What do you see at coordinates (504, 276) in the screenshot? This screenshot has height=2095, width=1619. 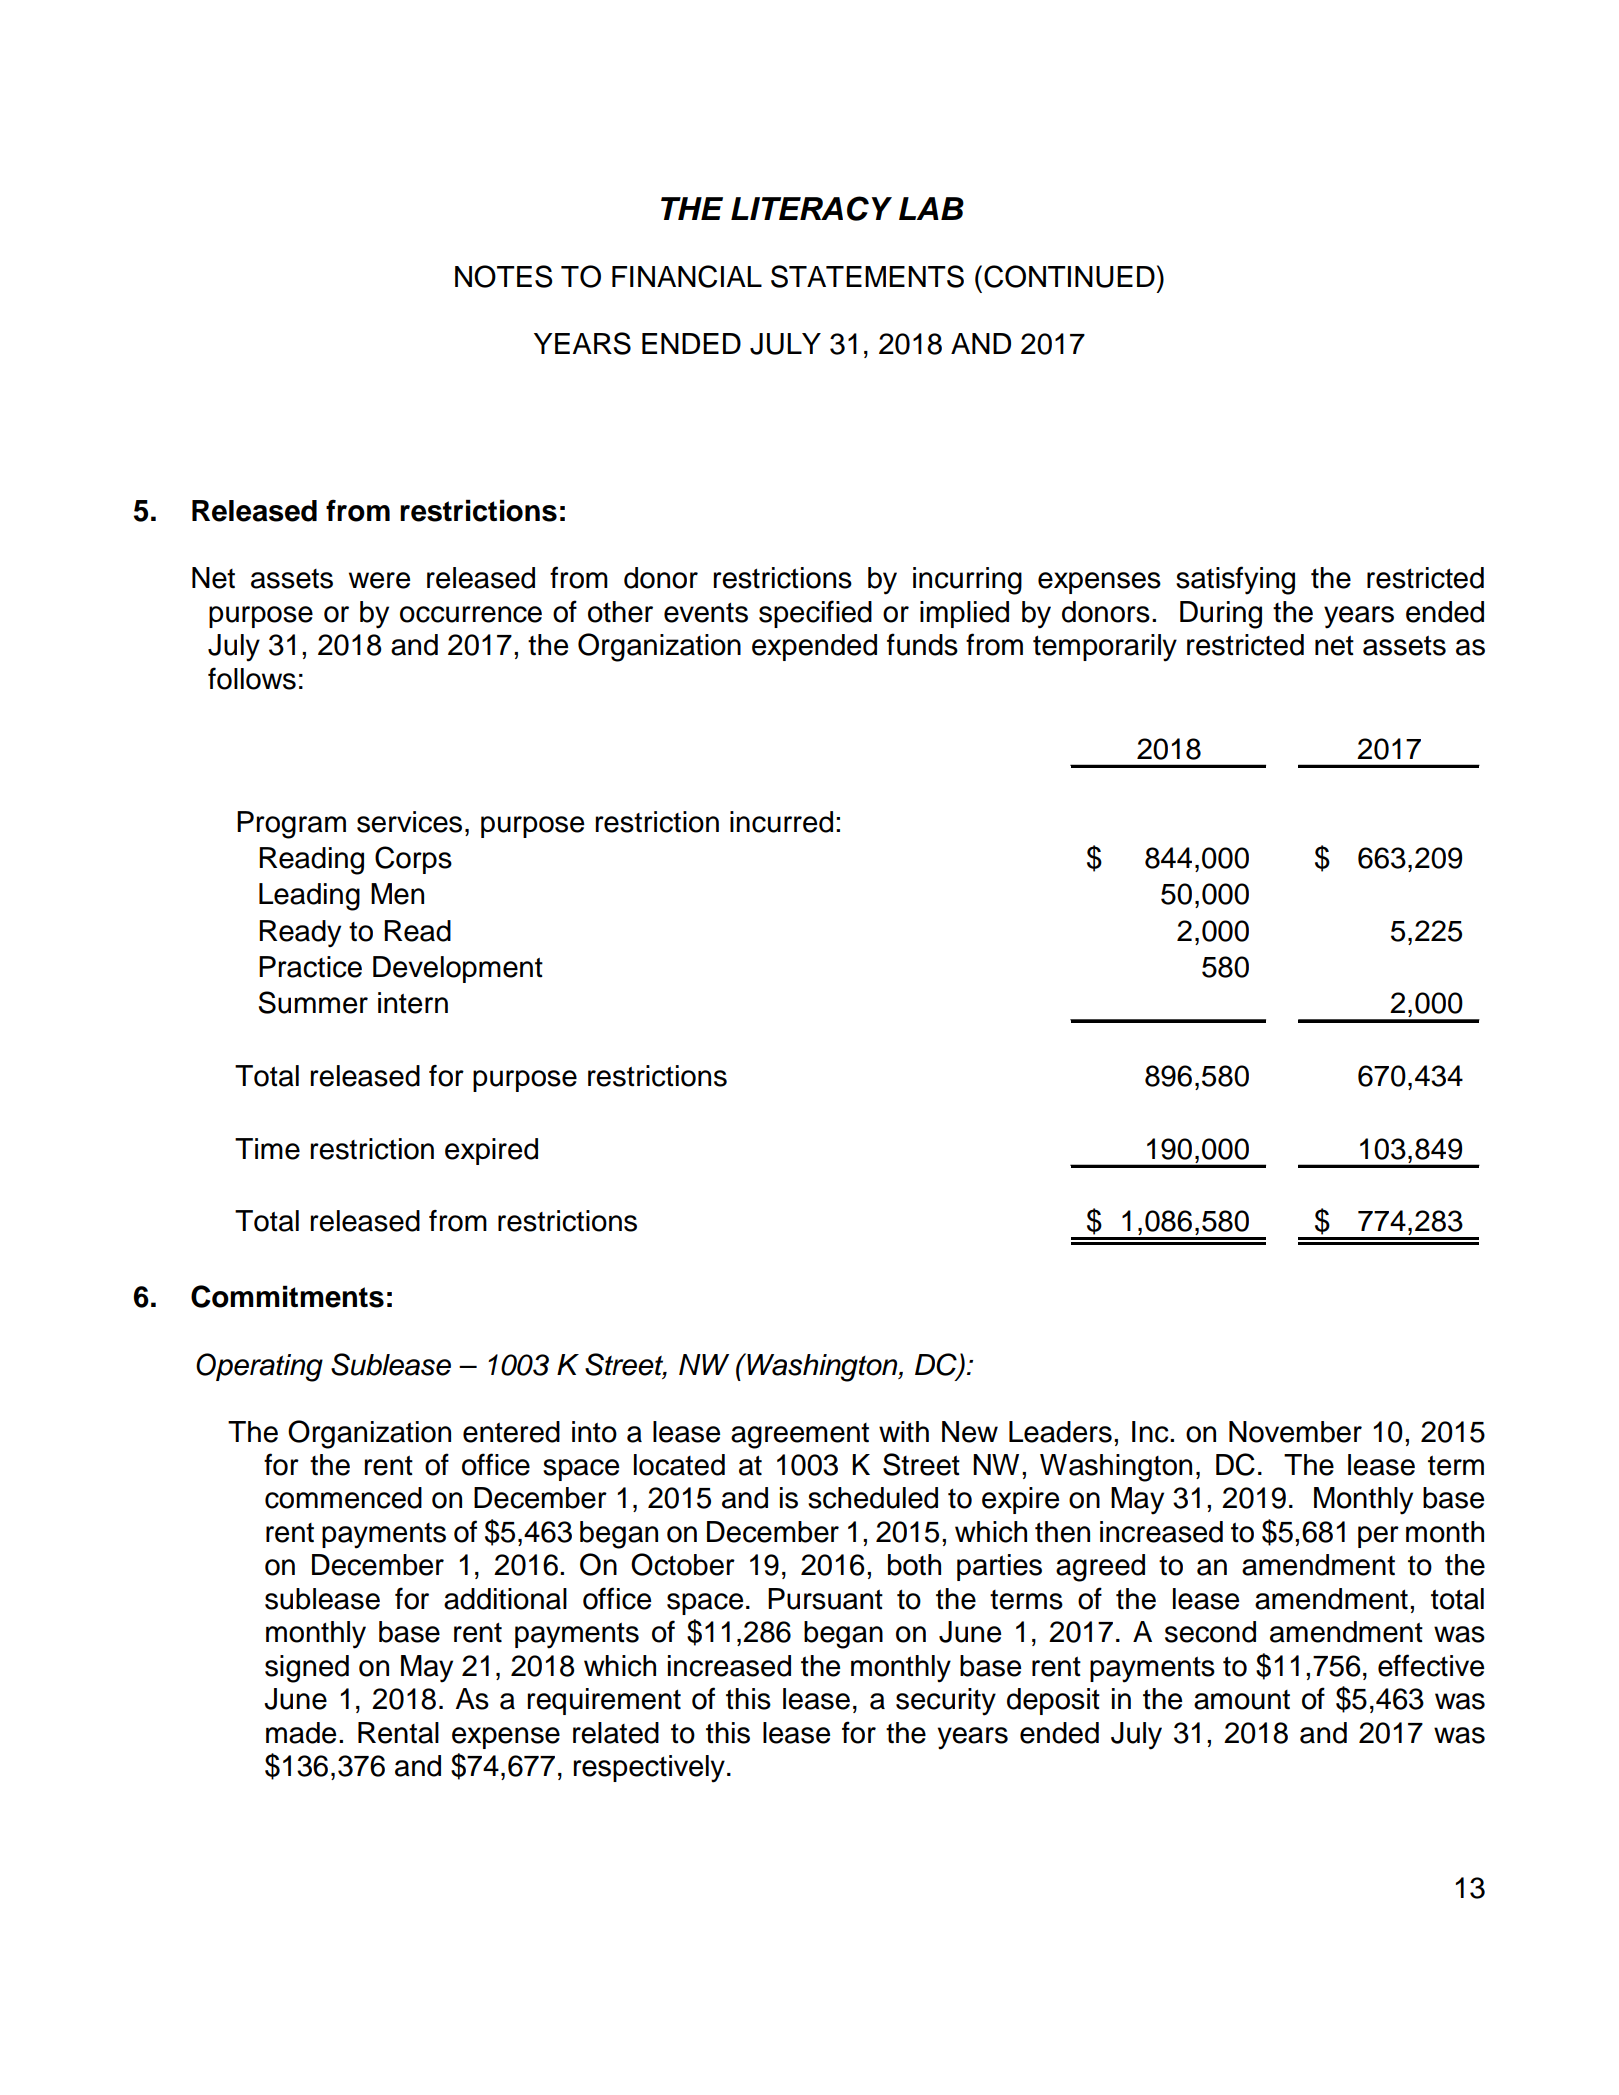 I see `NOTES` at bounding box center [504, 276].
